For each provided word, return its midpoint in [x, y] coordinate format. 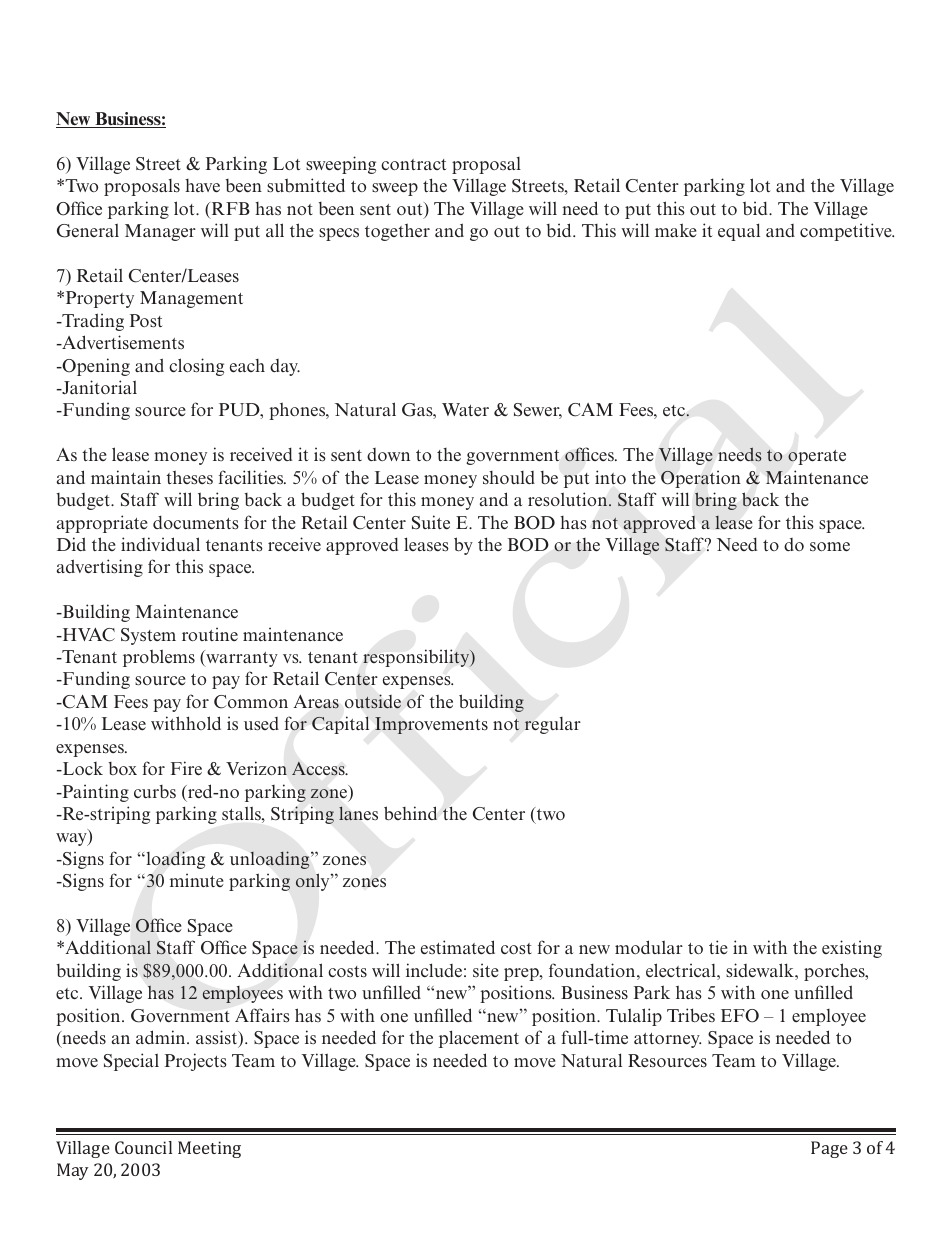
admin [162, 1037]
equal [739, 232]
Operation [701, 479]
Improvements [431, 725]
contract [413, 164]
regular [553, 725]
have [202, 186]
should [509, 477]
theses [189, 477]
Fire [186, 768]
